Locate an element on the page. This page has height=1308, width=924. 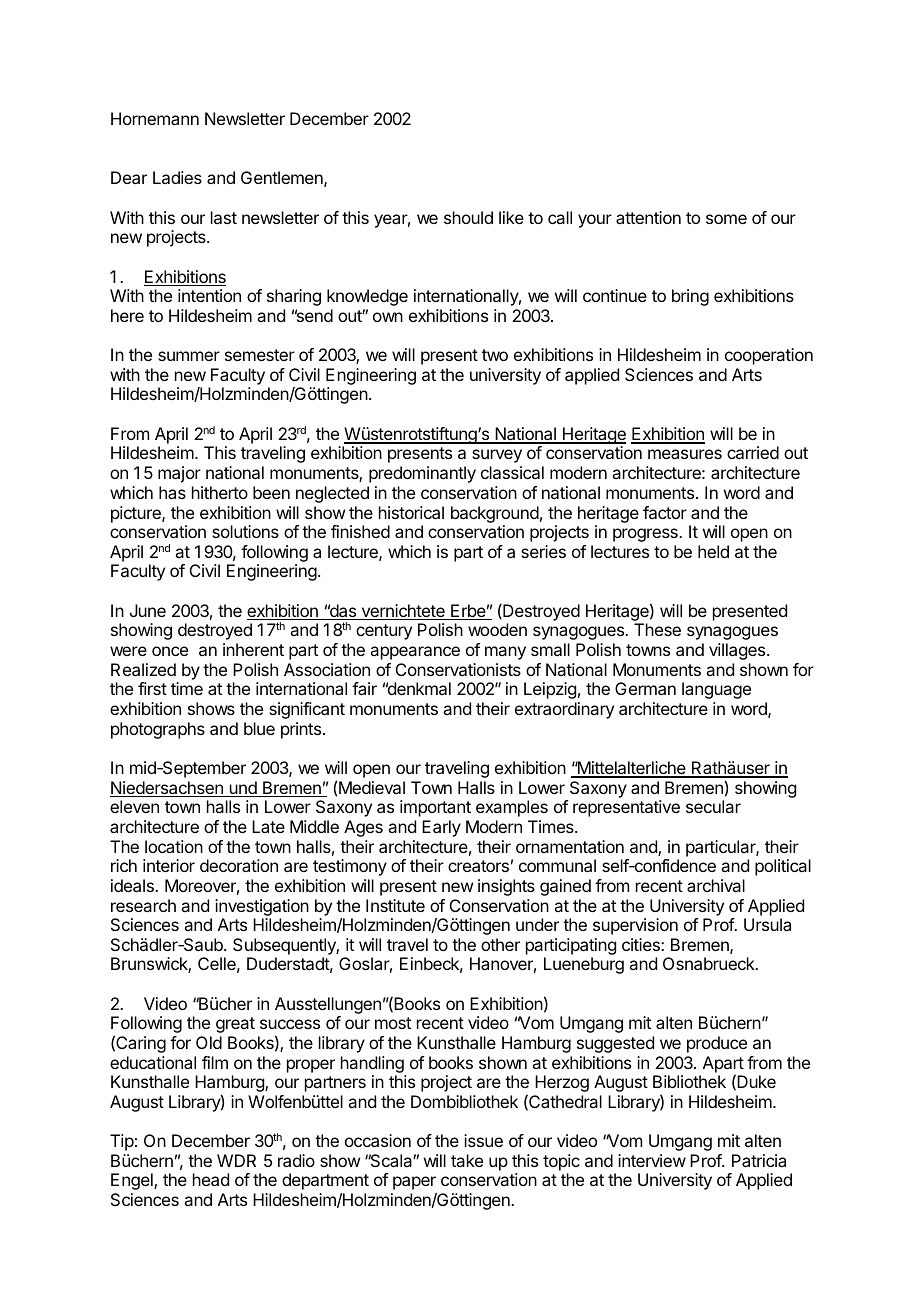
Early is located at coordinates (441, 828).
